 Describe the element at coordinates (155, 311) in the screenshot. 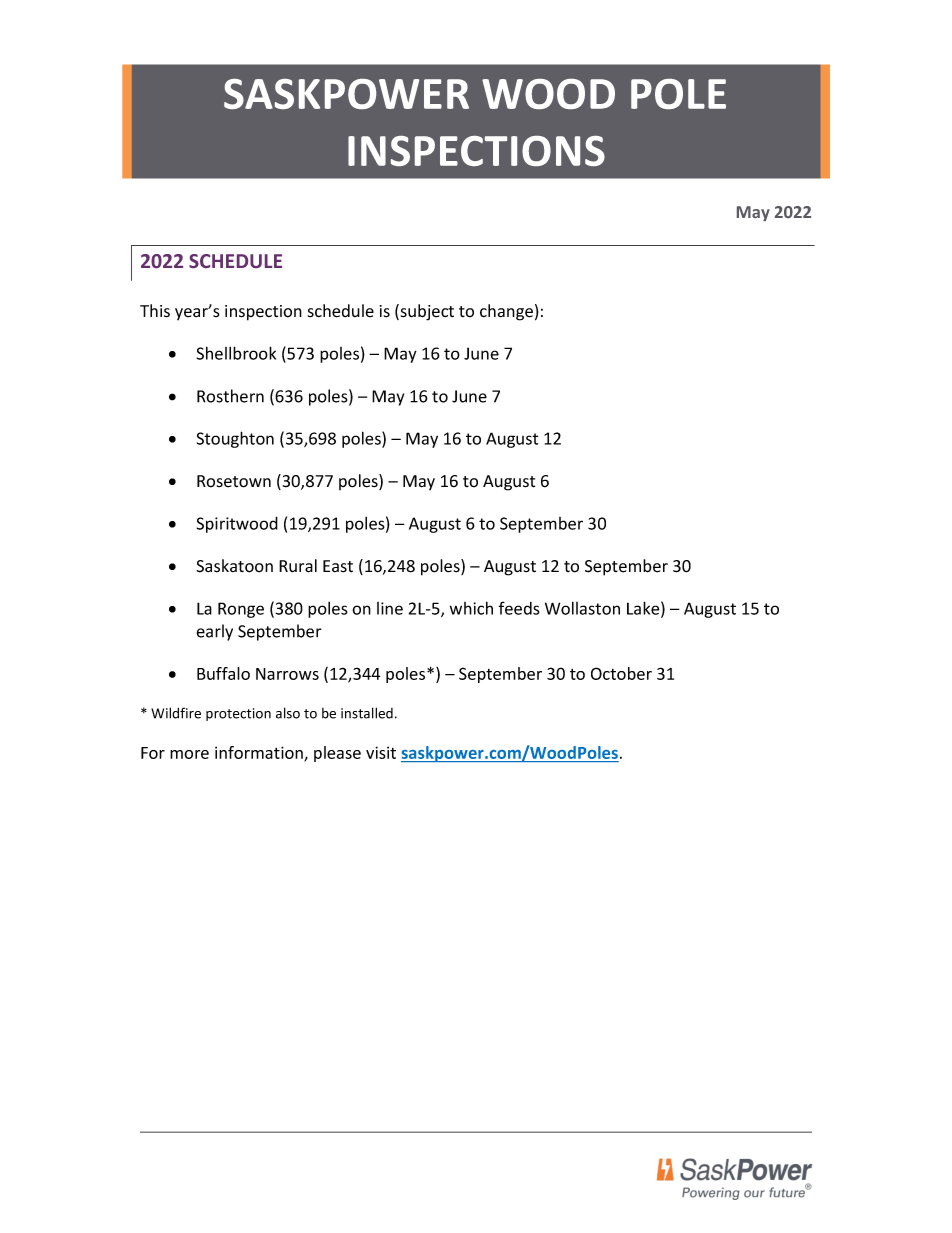

I see `This` at that location.
